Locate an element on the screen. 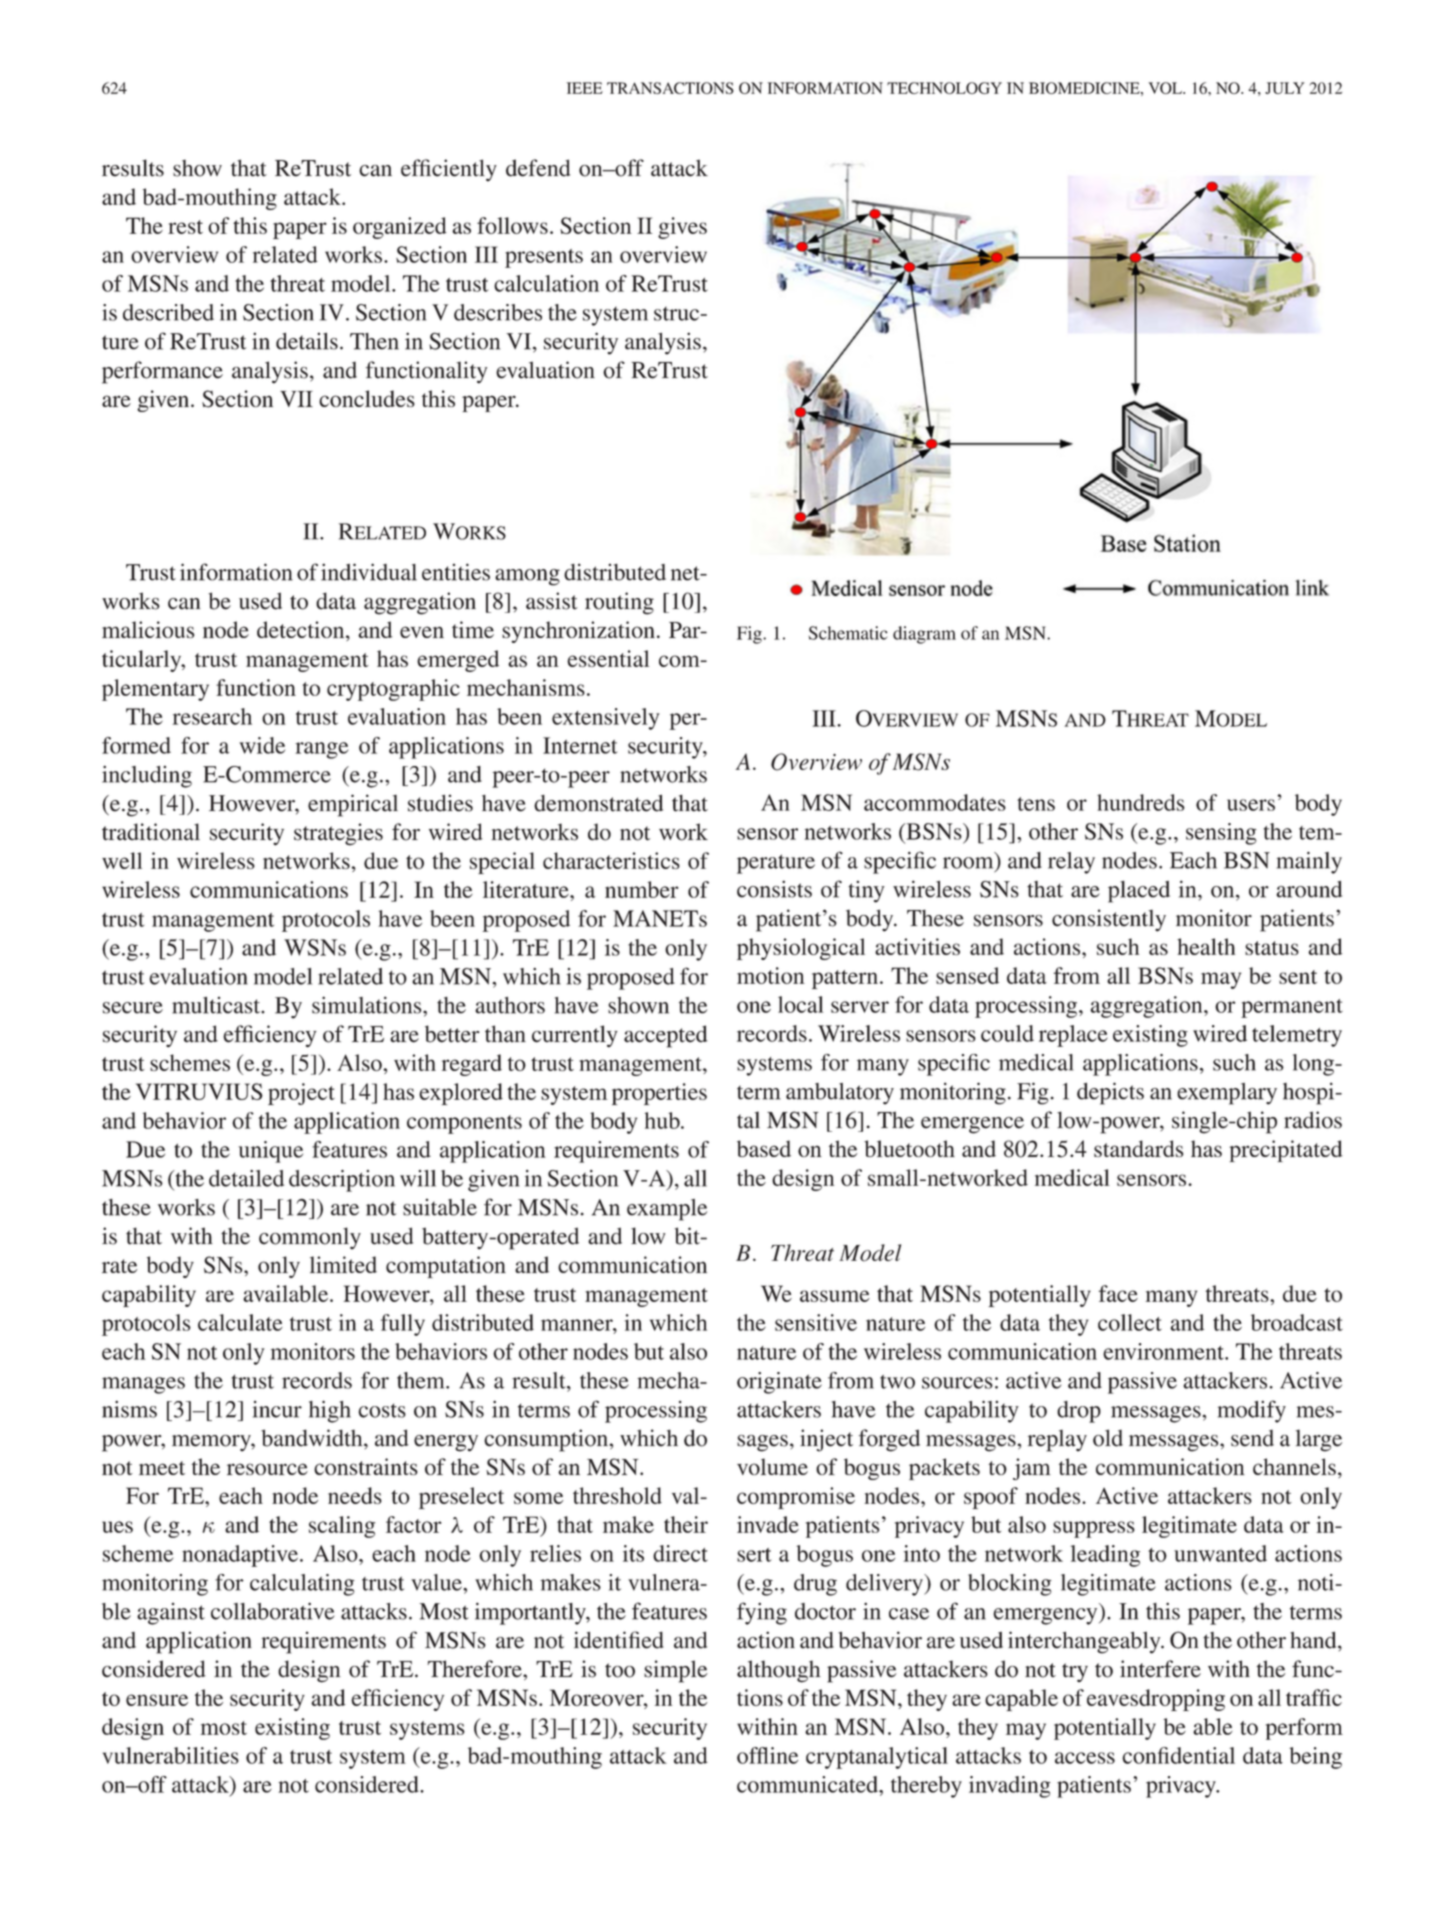 This screenshot has width=1434, height=1912. project is located at coordinates (301, 1094).
